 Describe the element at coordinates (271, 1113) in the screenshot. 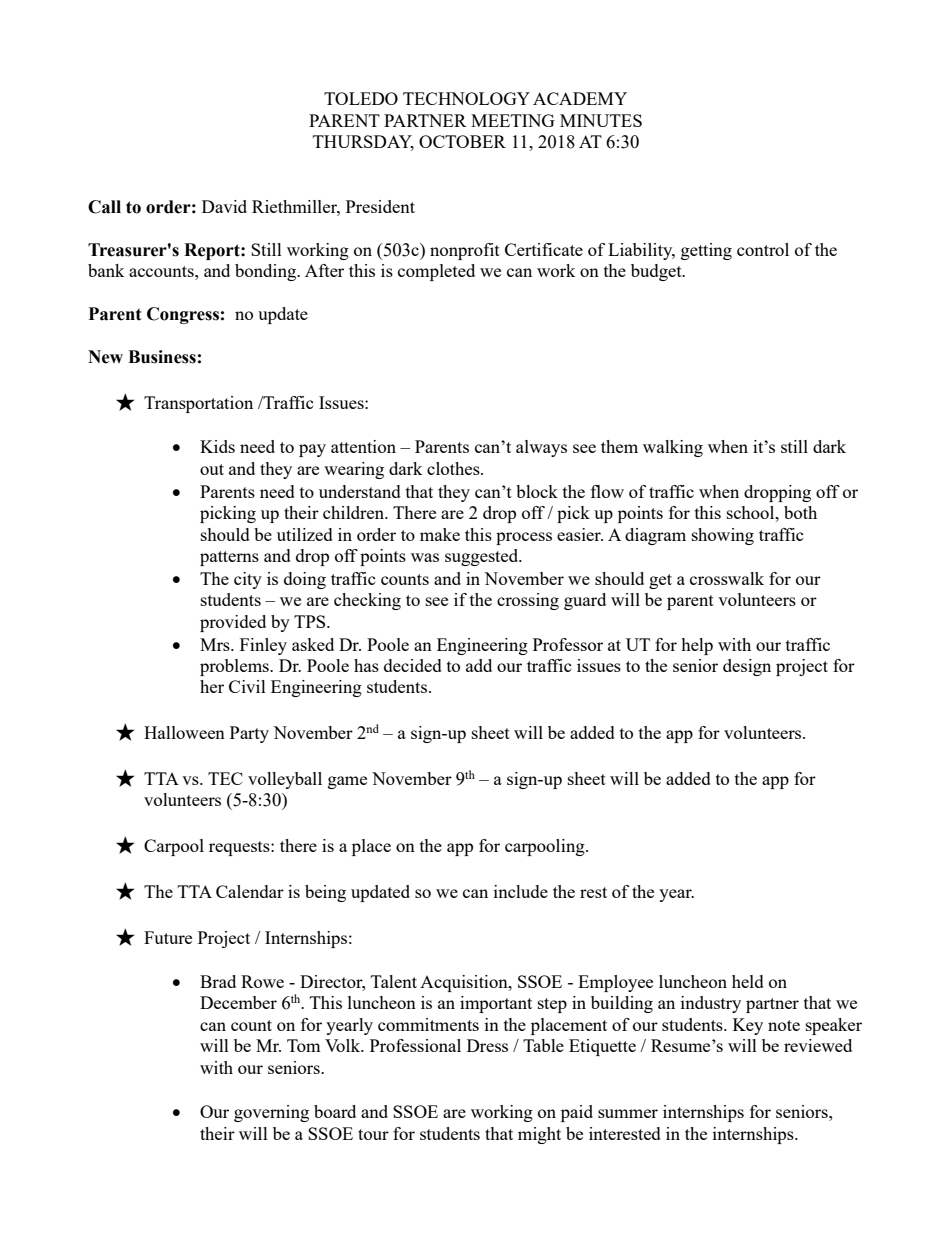

I see `governing` at that location.
